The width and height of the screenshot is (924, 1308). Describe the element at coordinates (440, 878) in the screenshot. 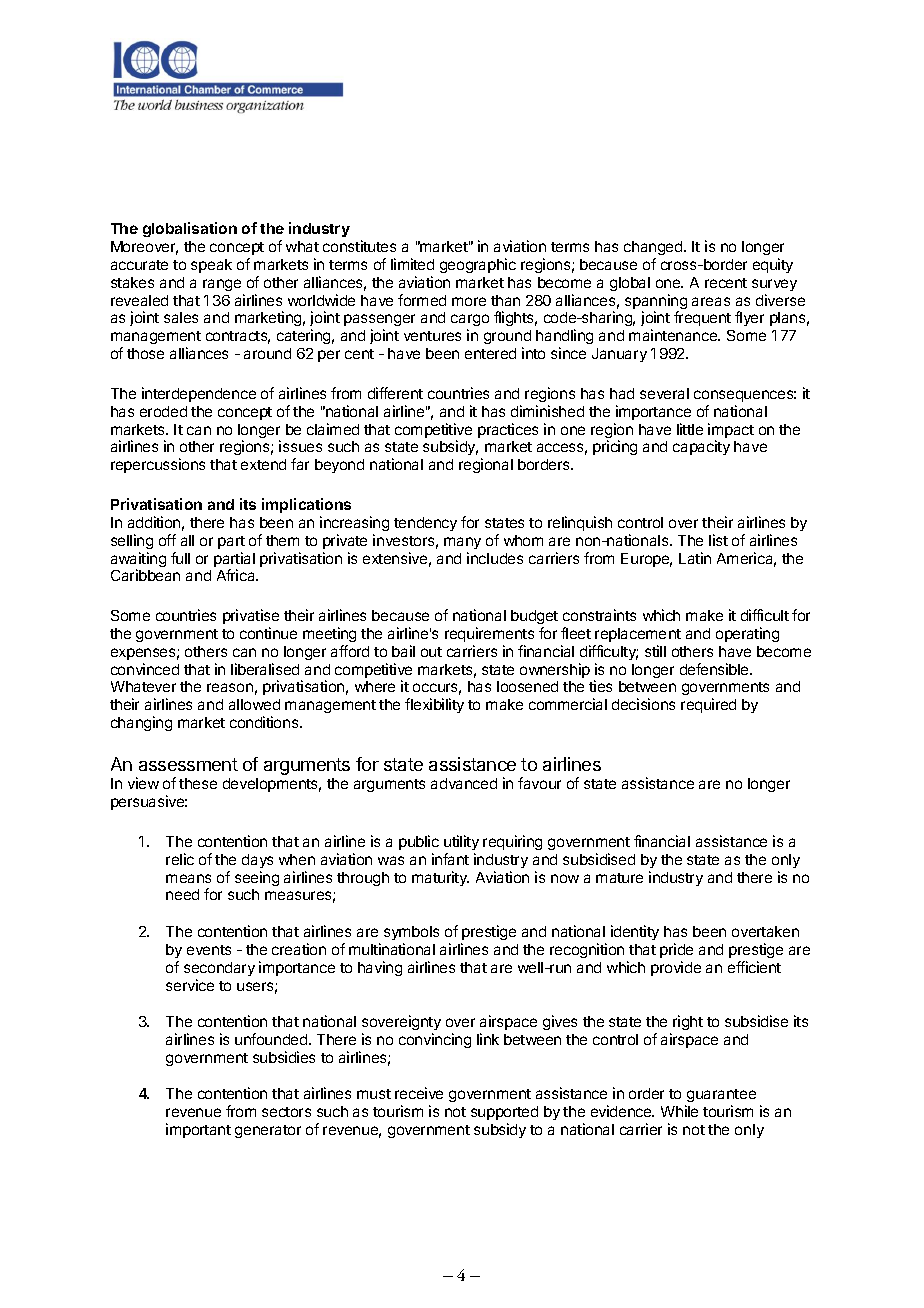

I see `maturity` at that location.
